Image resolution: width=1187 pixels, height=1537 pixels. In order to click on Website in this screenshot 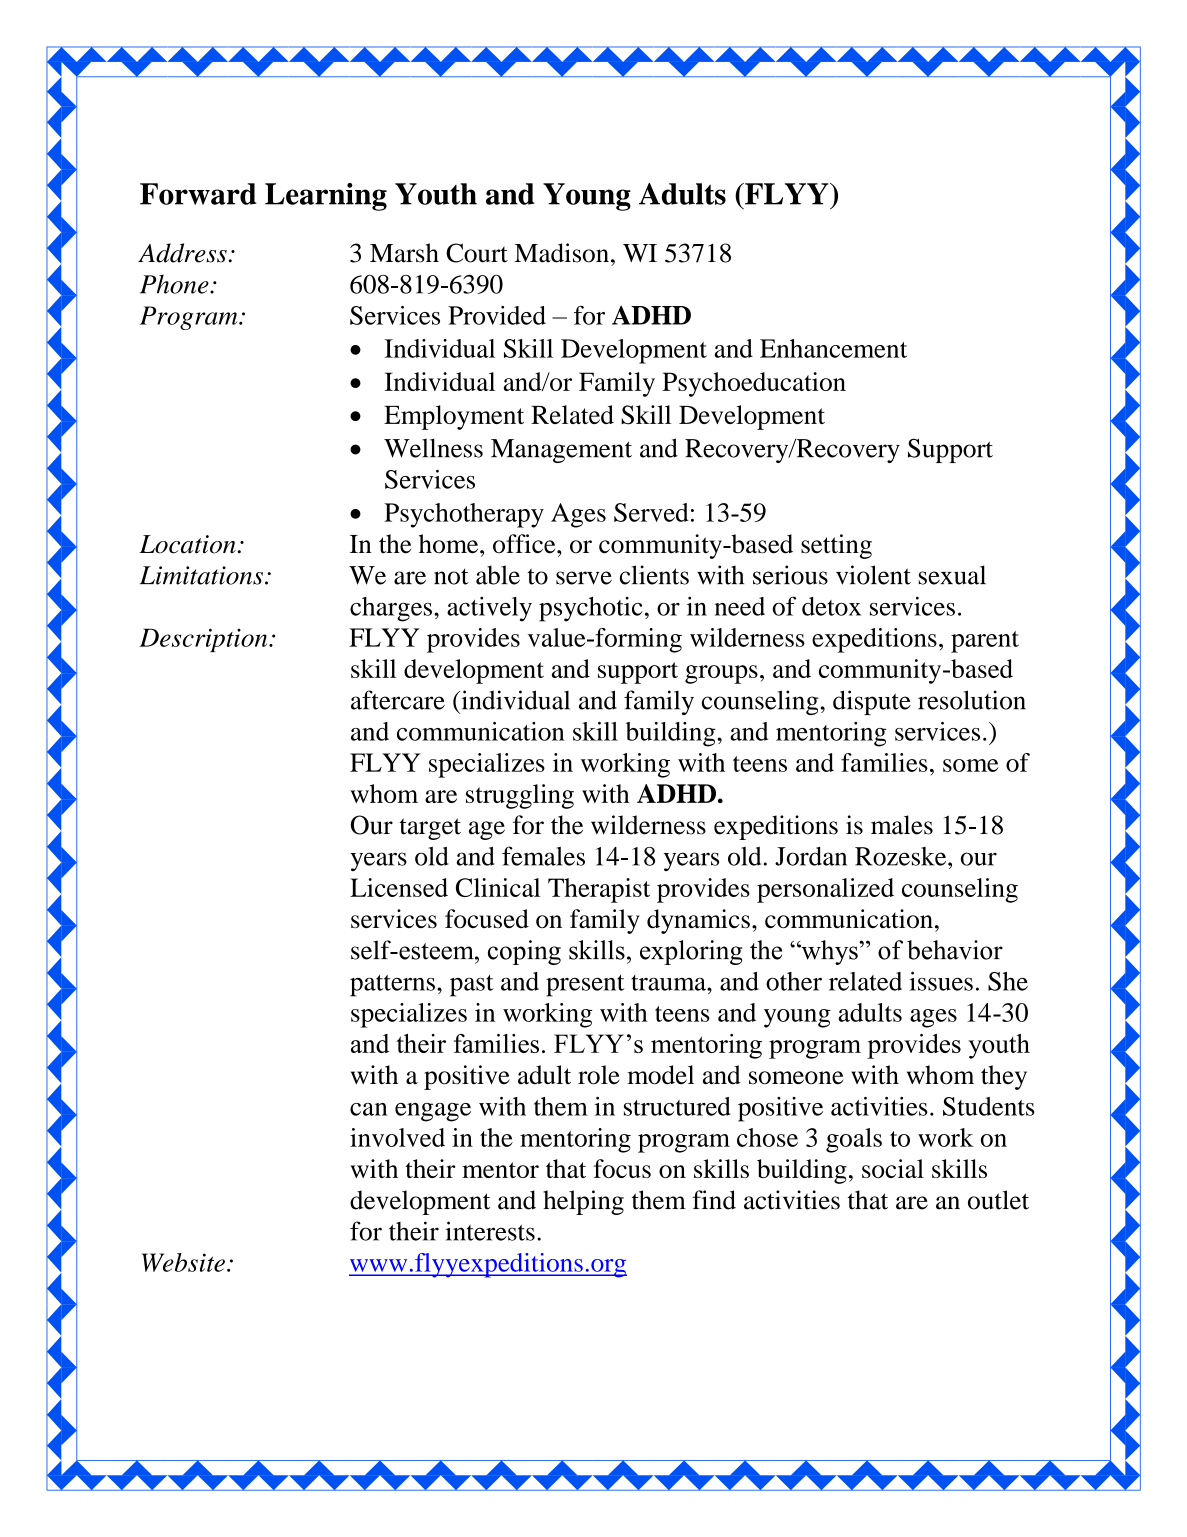, I will do `click(183, 1262)`.
